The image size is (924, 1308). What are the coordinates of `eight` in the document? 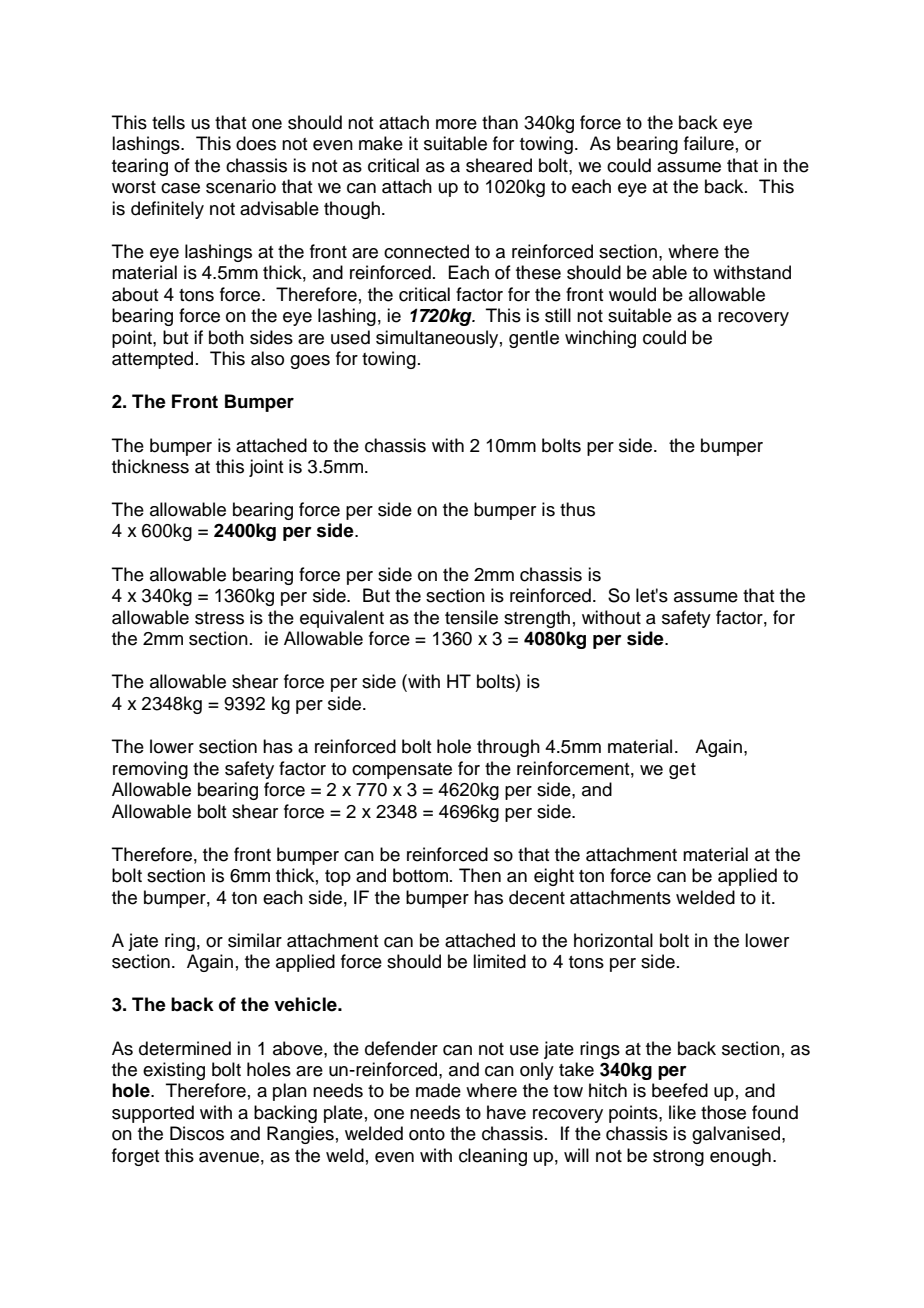 It's located at (554, 877).
